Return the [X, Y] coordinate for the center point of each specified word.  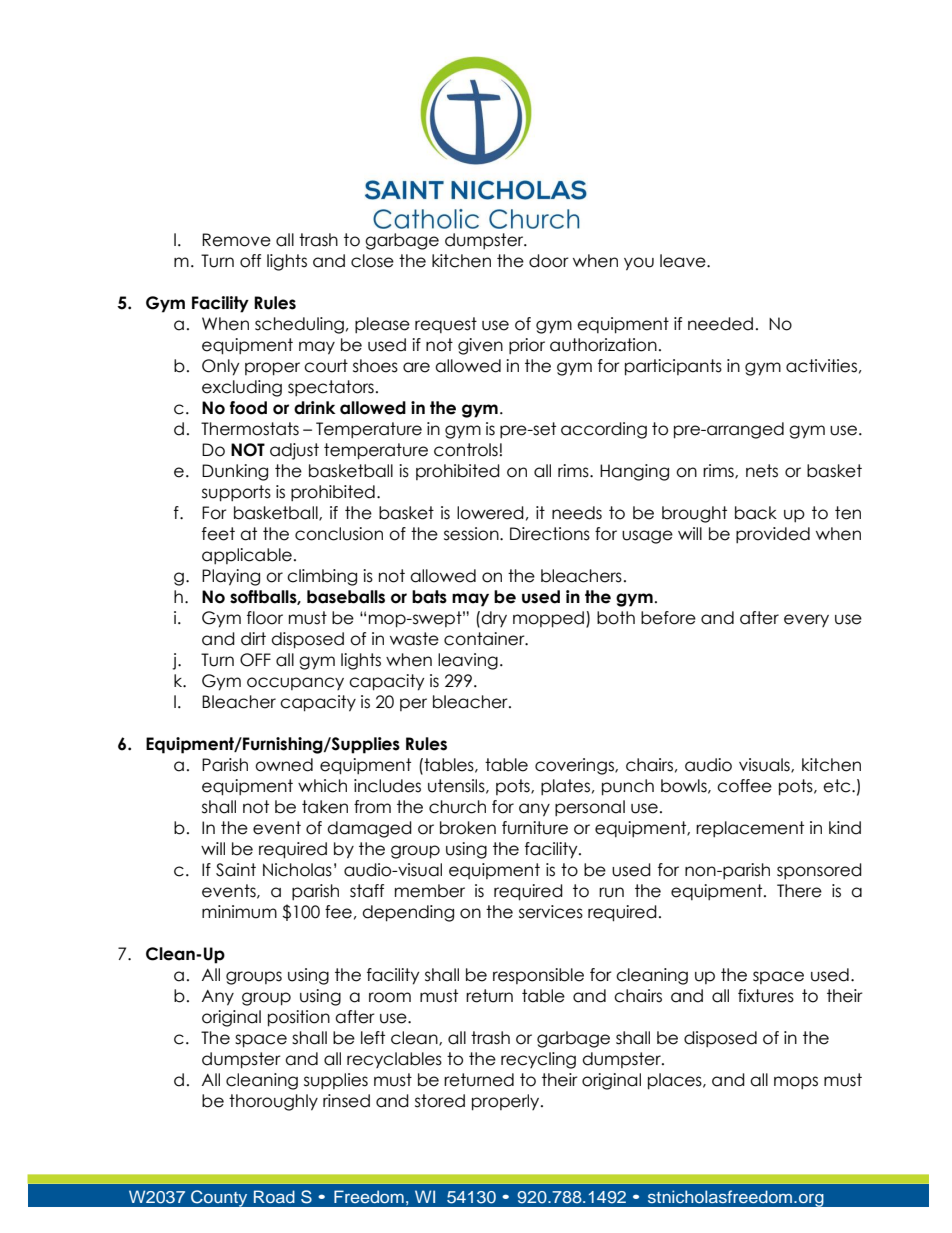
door [549, 261]
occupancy [295, 683]
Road [274, 1196]
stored [440, 1101]
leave [684, 261]
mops [796, 1082]
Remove [236, 240]
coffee [744, 786]
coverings [575, 766]
